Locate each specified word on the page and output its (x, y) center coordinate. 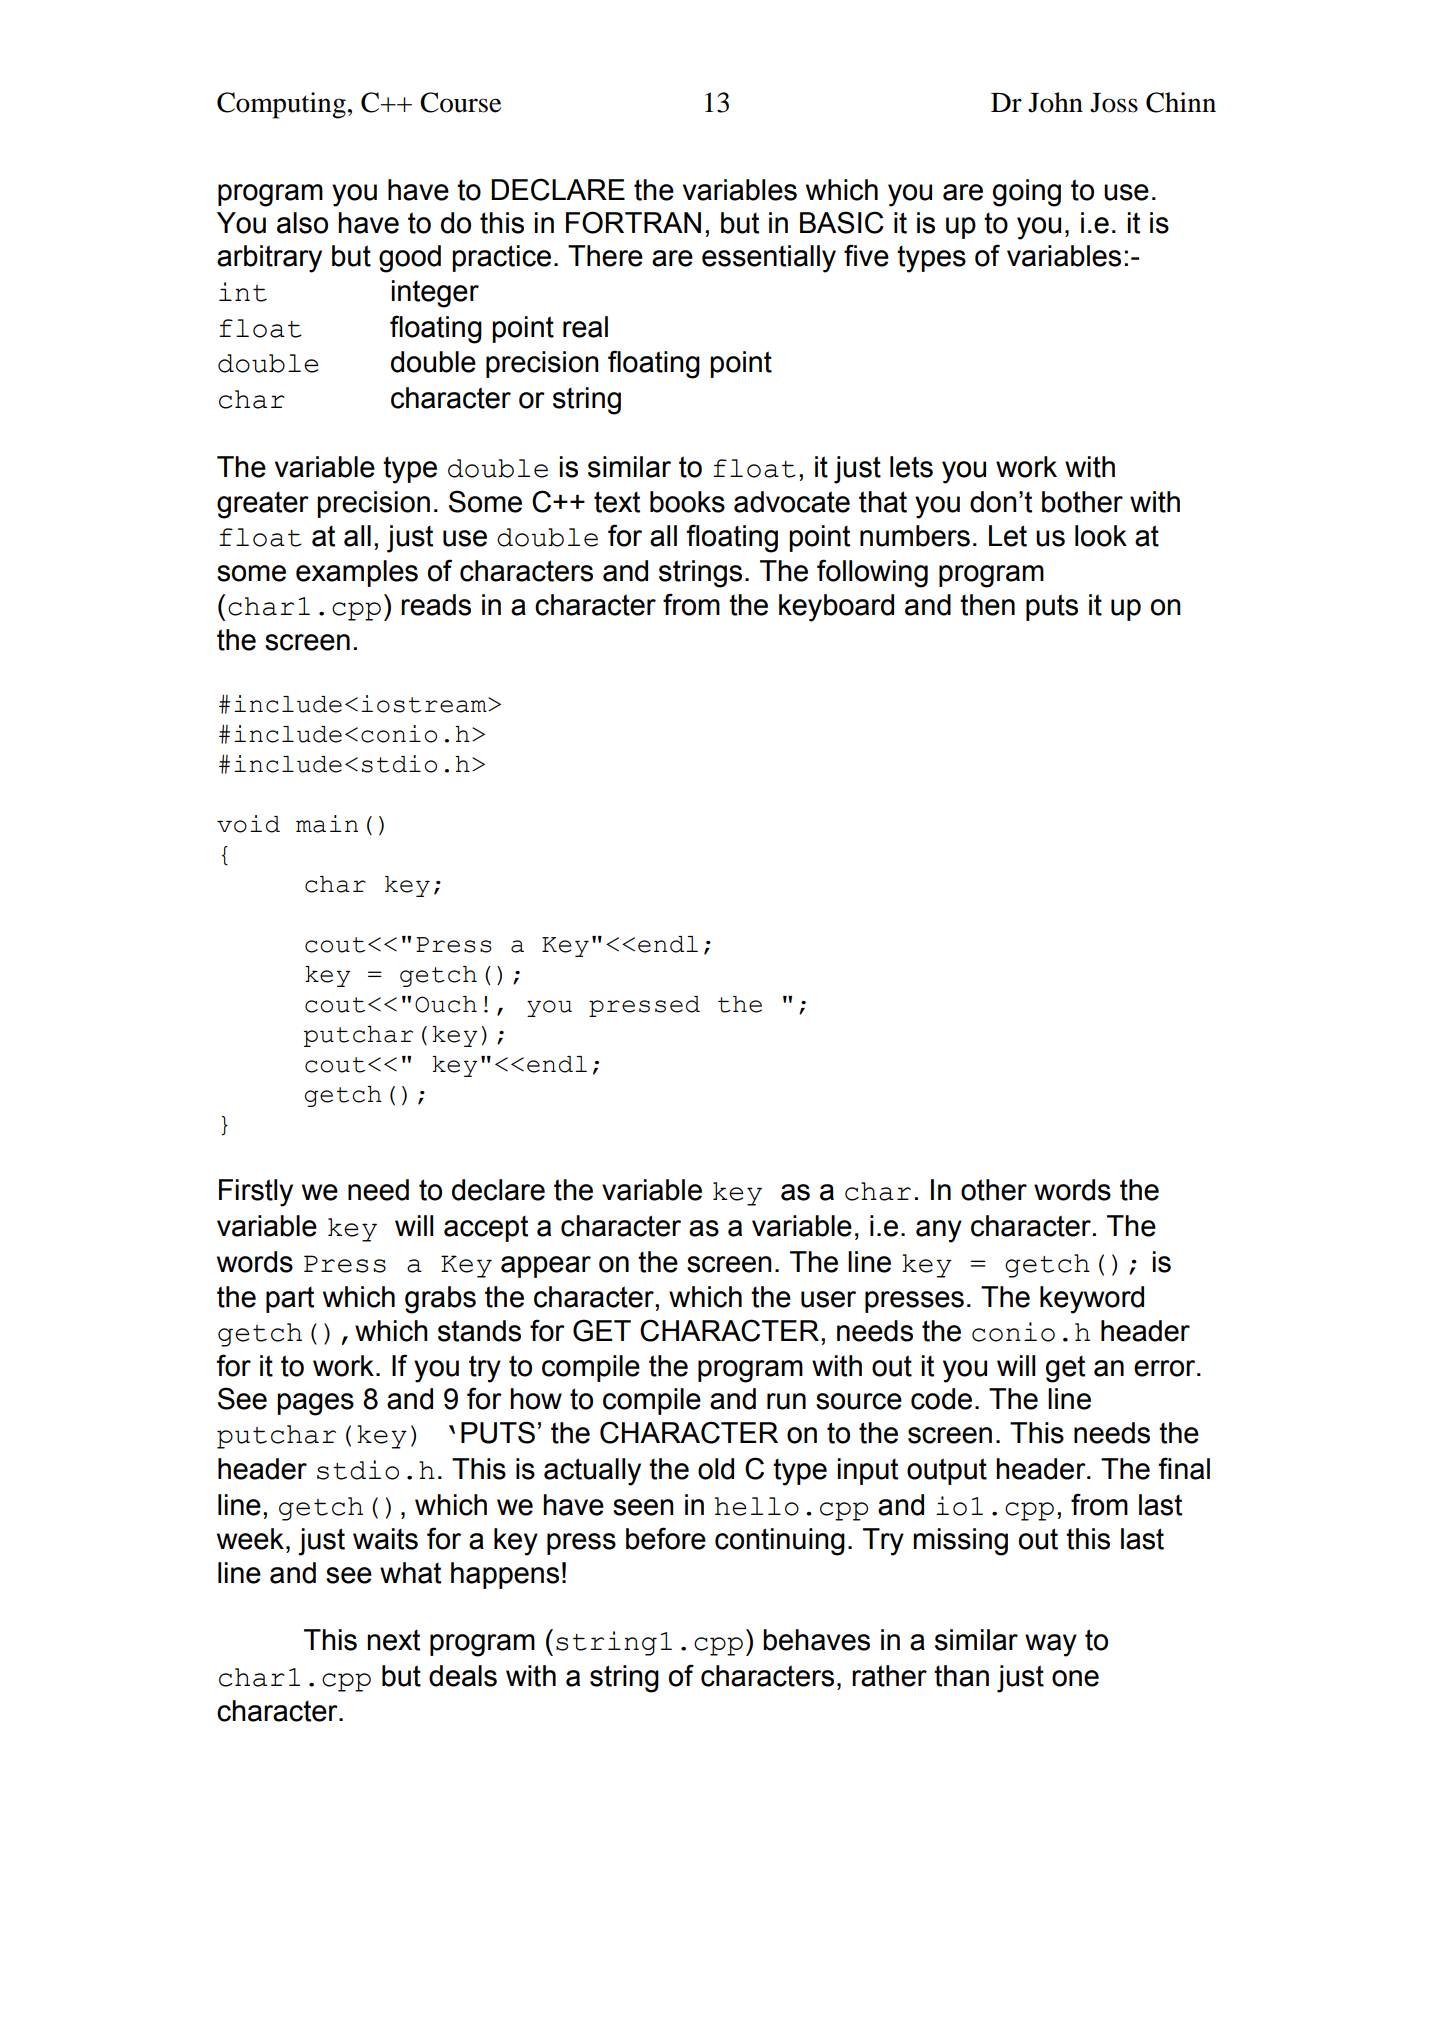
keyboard (836, 608)
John (1055, 102)
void (248, 824)
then (987, 605)
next (393, 1640)
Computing (281, 105)
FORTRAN (633, 222)
